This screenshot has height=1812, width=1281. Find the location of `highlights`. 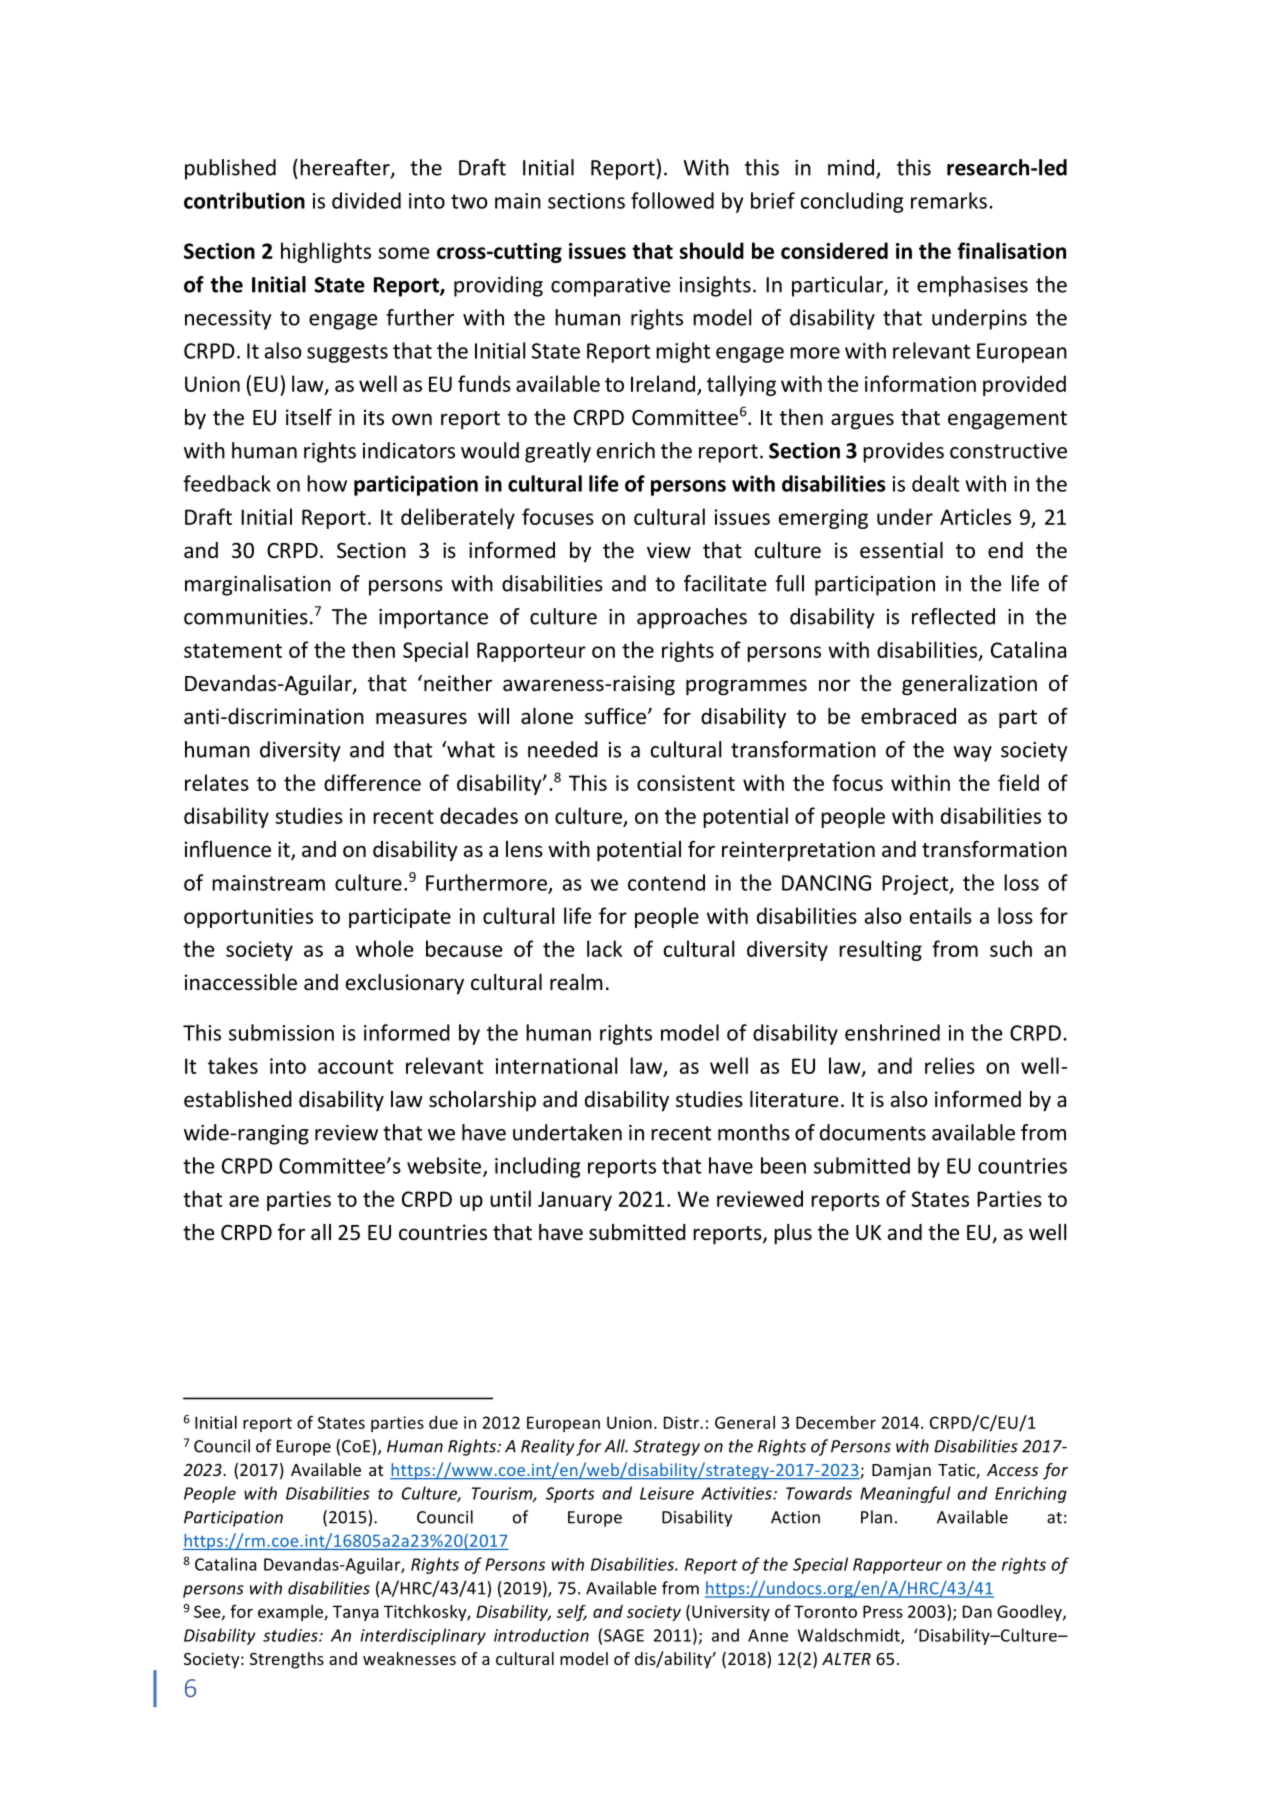

highlights is located at coordinates (326, 252).
